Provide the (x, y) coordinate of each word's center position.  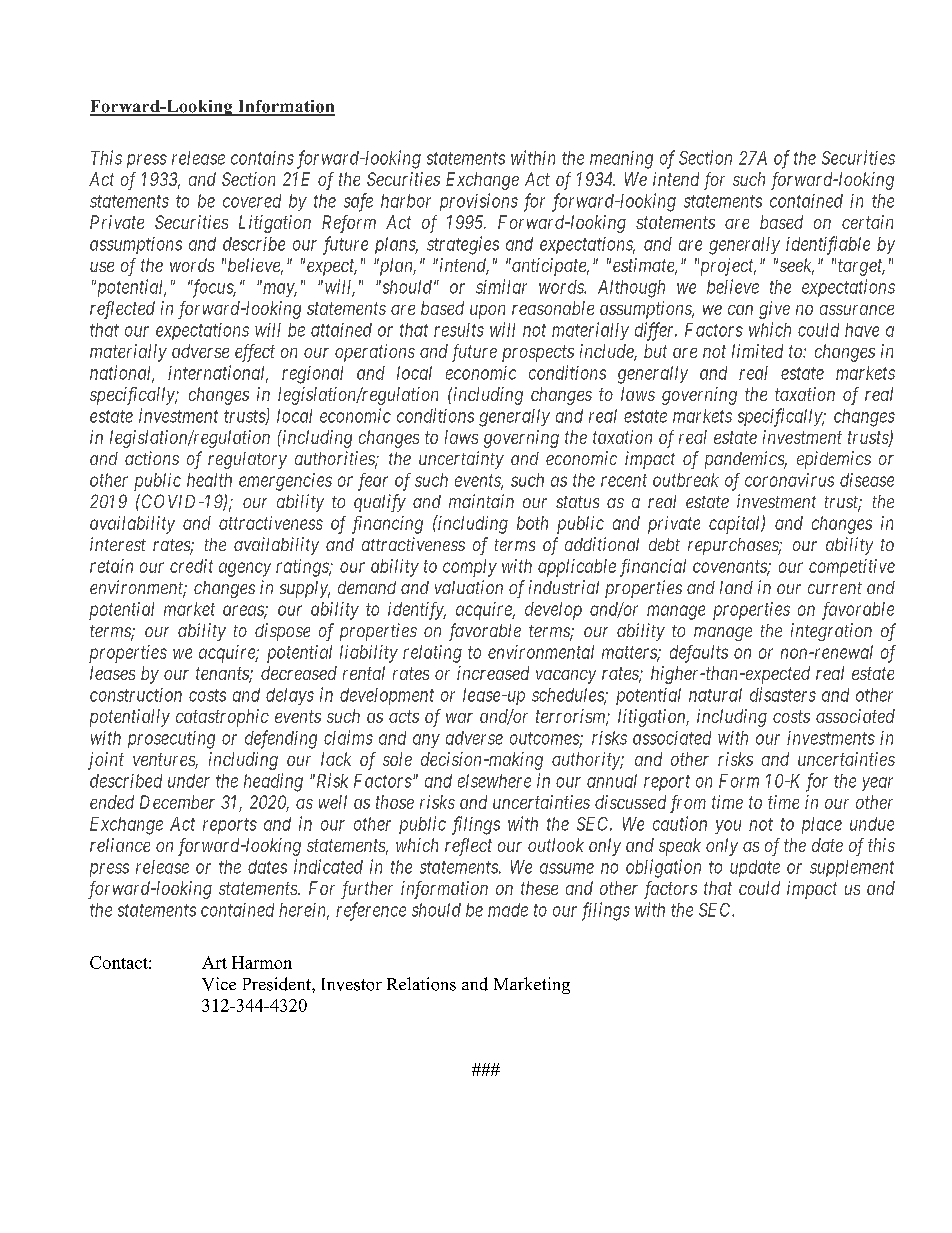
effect (255, 353)
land (736, 587)
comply (470, 568)
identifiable (828, 245)
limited (757, 351)
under (189, 781)
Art (214, 962)
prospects (538, 353)
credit (191, 566)
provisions (479, 202)
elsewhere (494, 781)
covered (252, 201)
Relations (421, 984)
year (877, 784)
